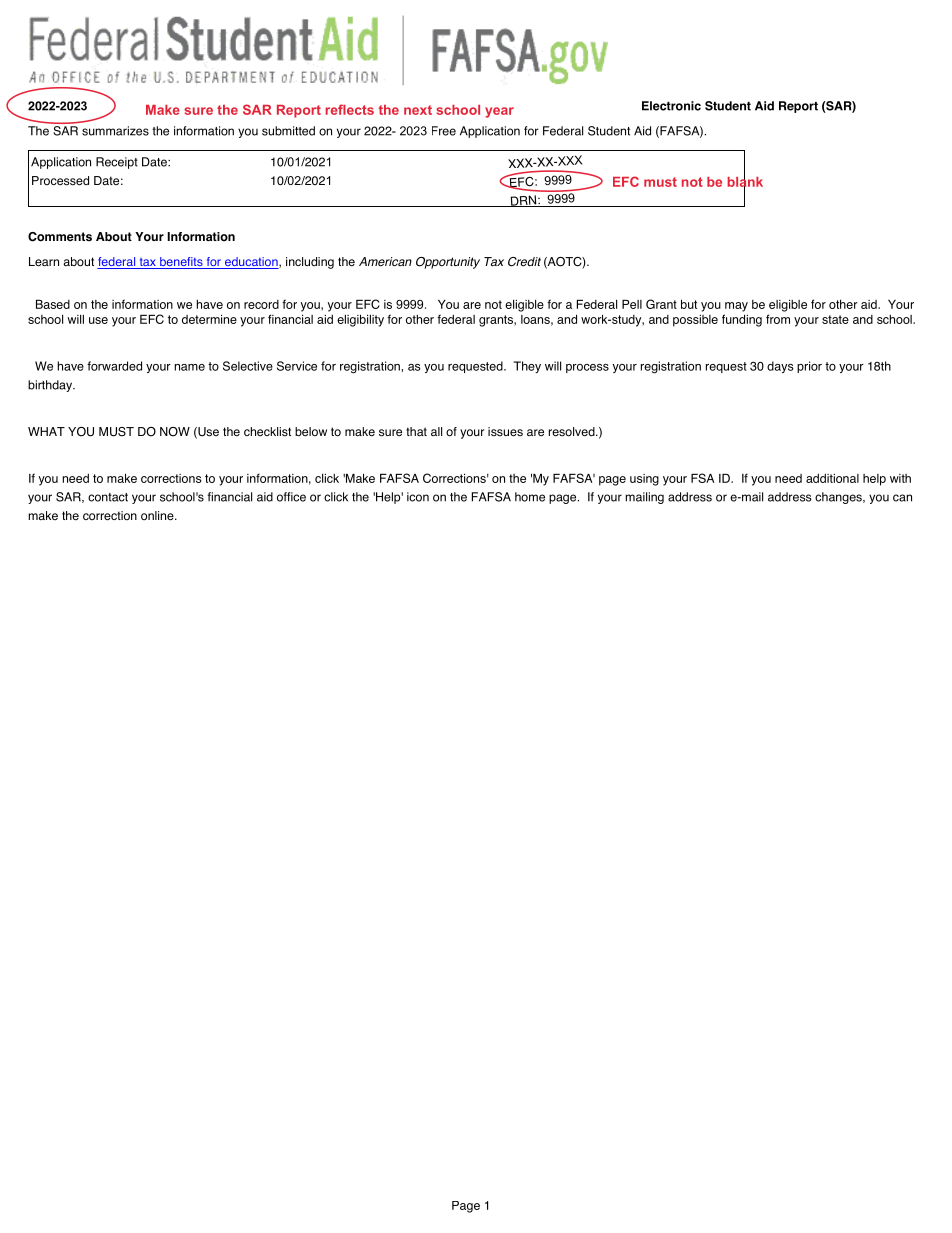 Image resolution: width=952 pixels, height=1233 pixels. What do you see at coordinates (108, 497) in the image?
I see `contact` at bounding box center [108, 497].
